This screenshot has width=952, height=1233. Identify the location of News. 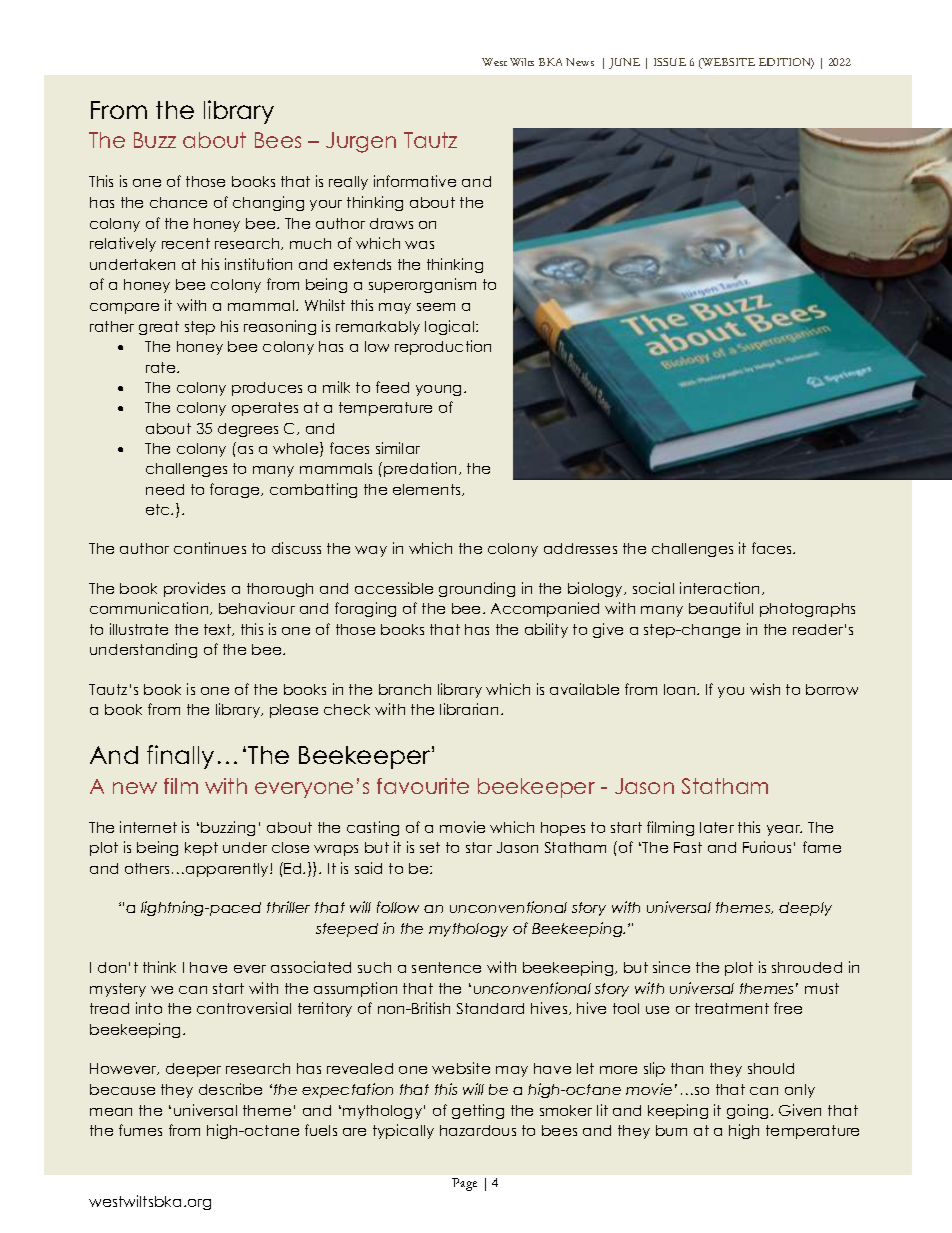
(580, 62).
